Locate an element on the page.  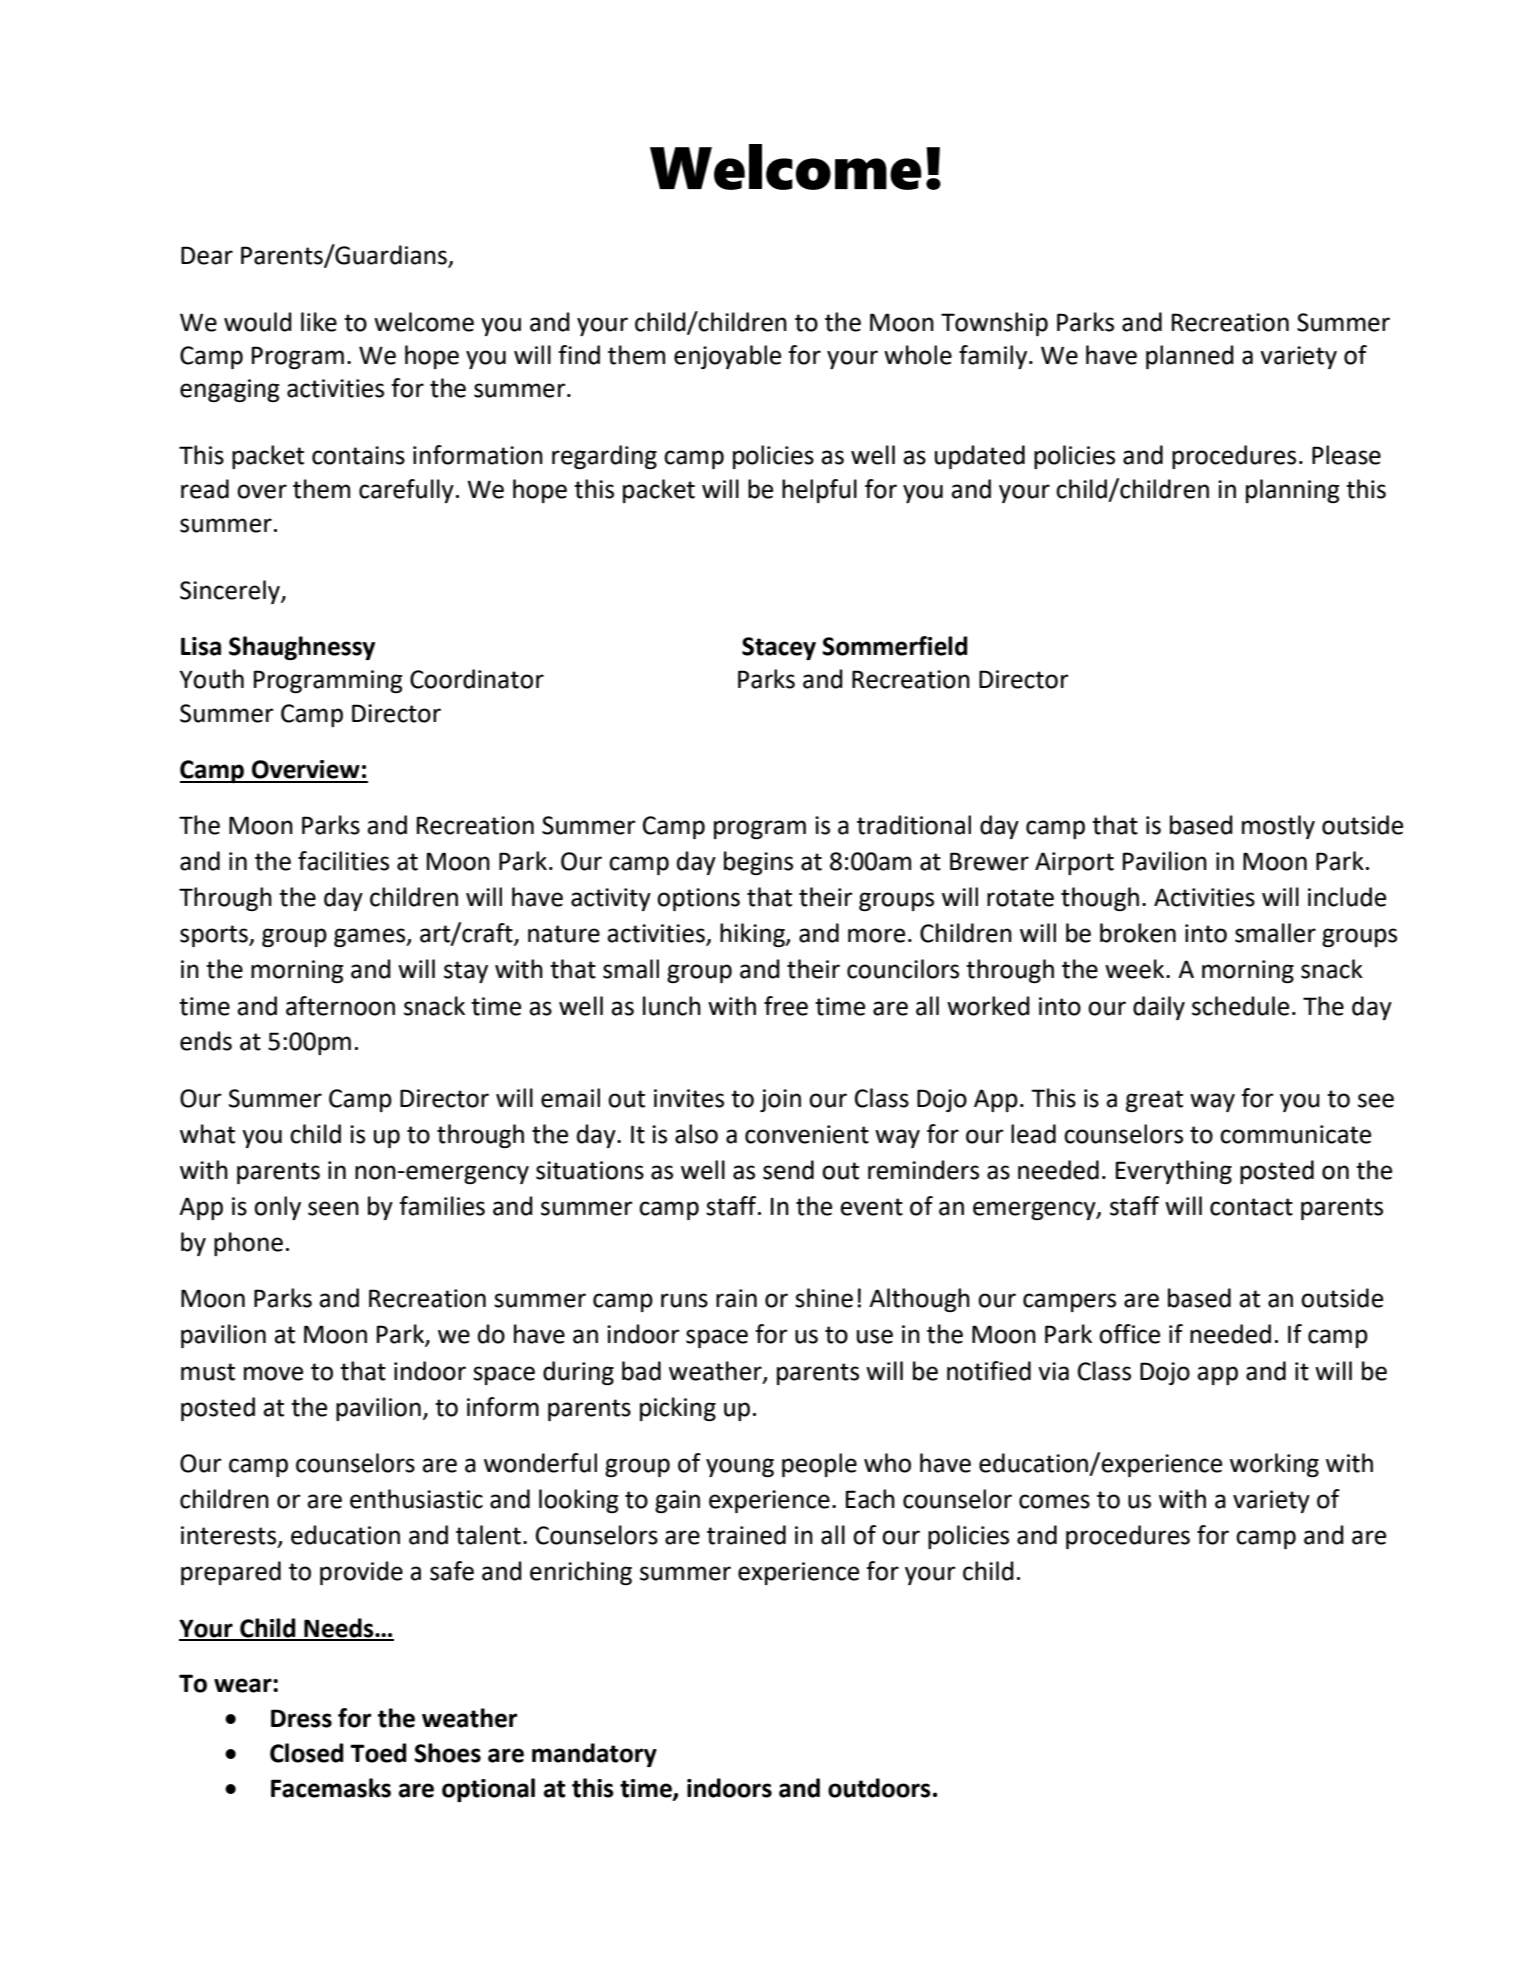
planned is located at coordinates (1190, 357).
